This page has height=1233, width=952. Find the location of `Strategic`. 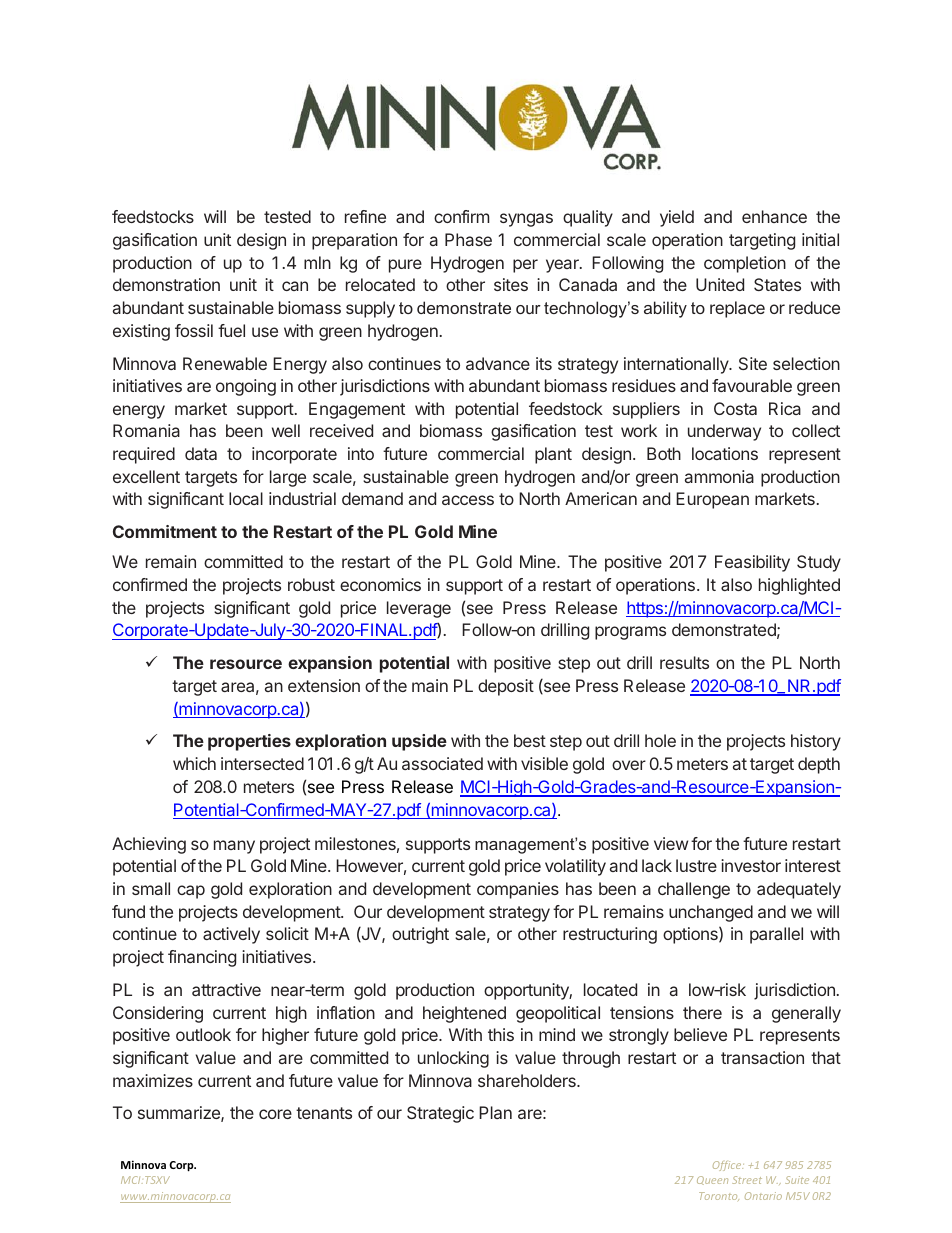

Strategic is located at coordinates (440, 1114).
